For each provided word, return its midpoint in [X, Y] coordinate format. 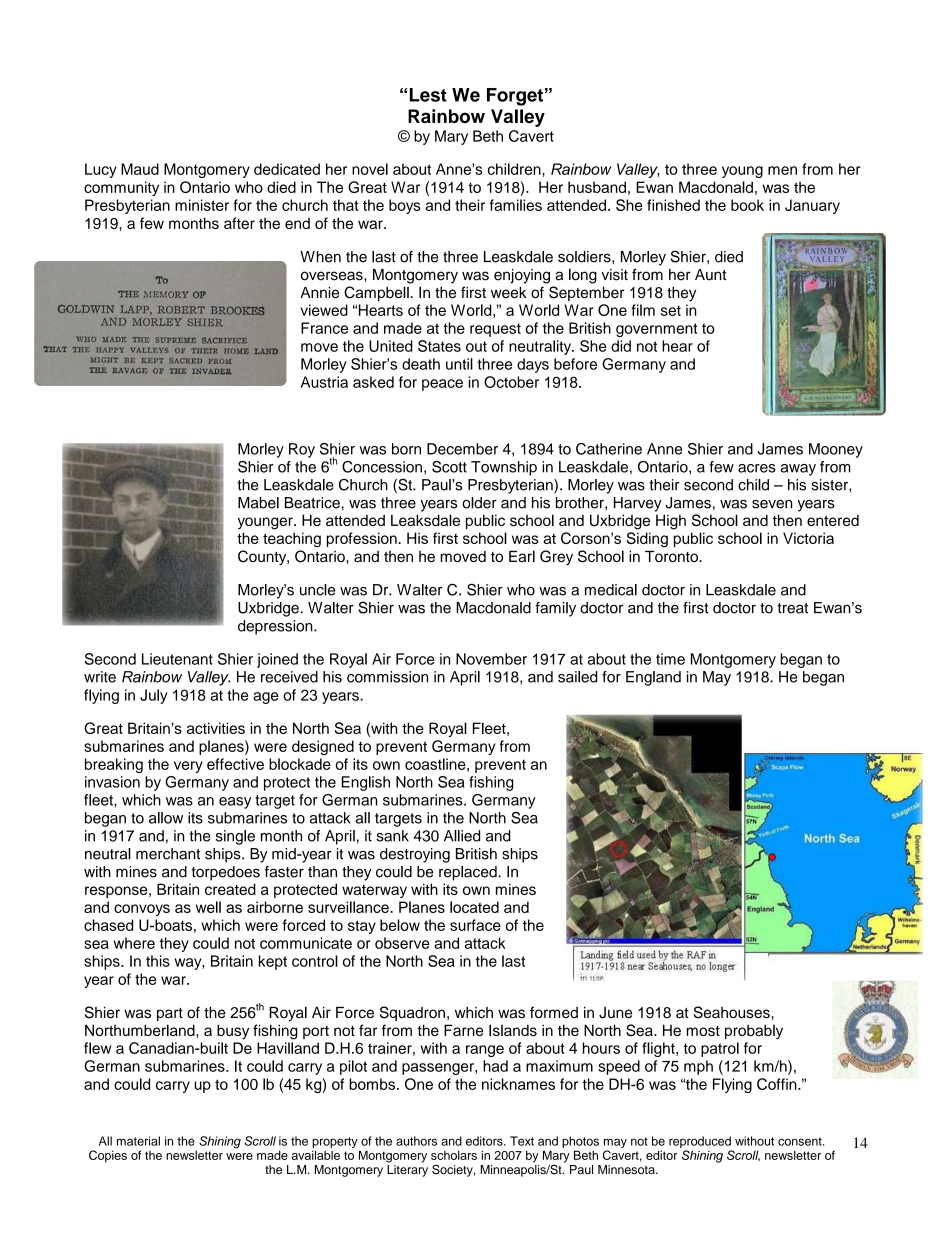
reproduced [700, 1142]
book [747, 205]
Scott [449, 467]
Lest [428, 95]
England [653, 678]
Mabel [258, 503]
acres [757, 468]
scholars [454, 1155]
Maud [140, 169]
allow [166, 818]
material [138, 1141]
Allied [462, 836]
